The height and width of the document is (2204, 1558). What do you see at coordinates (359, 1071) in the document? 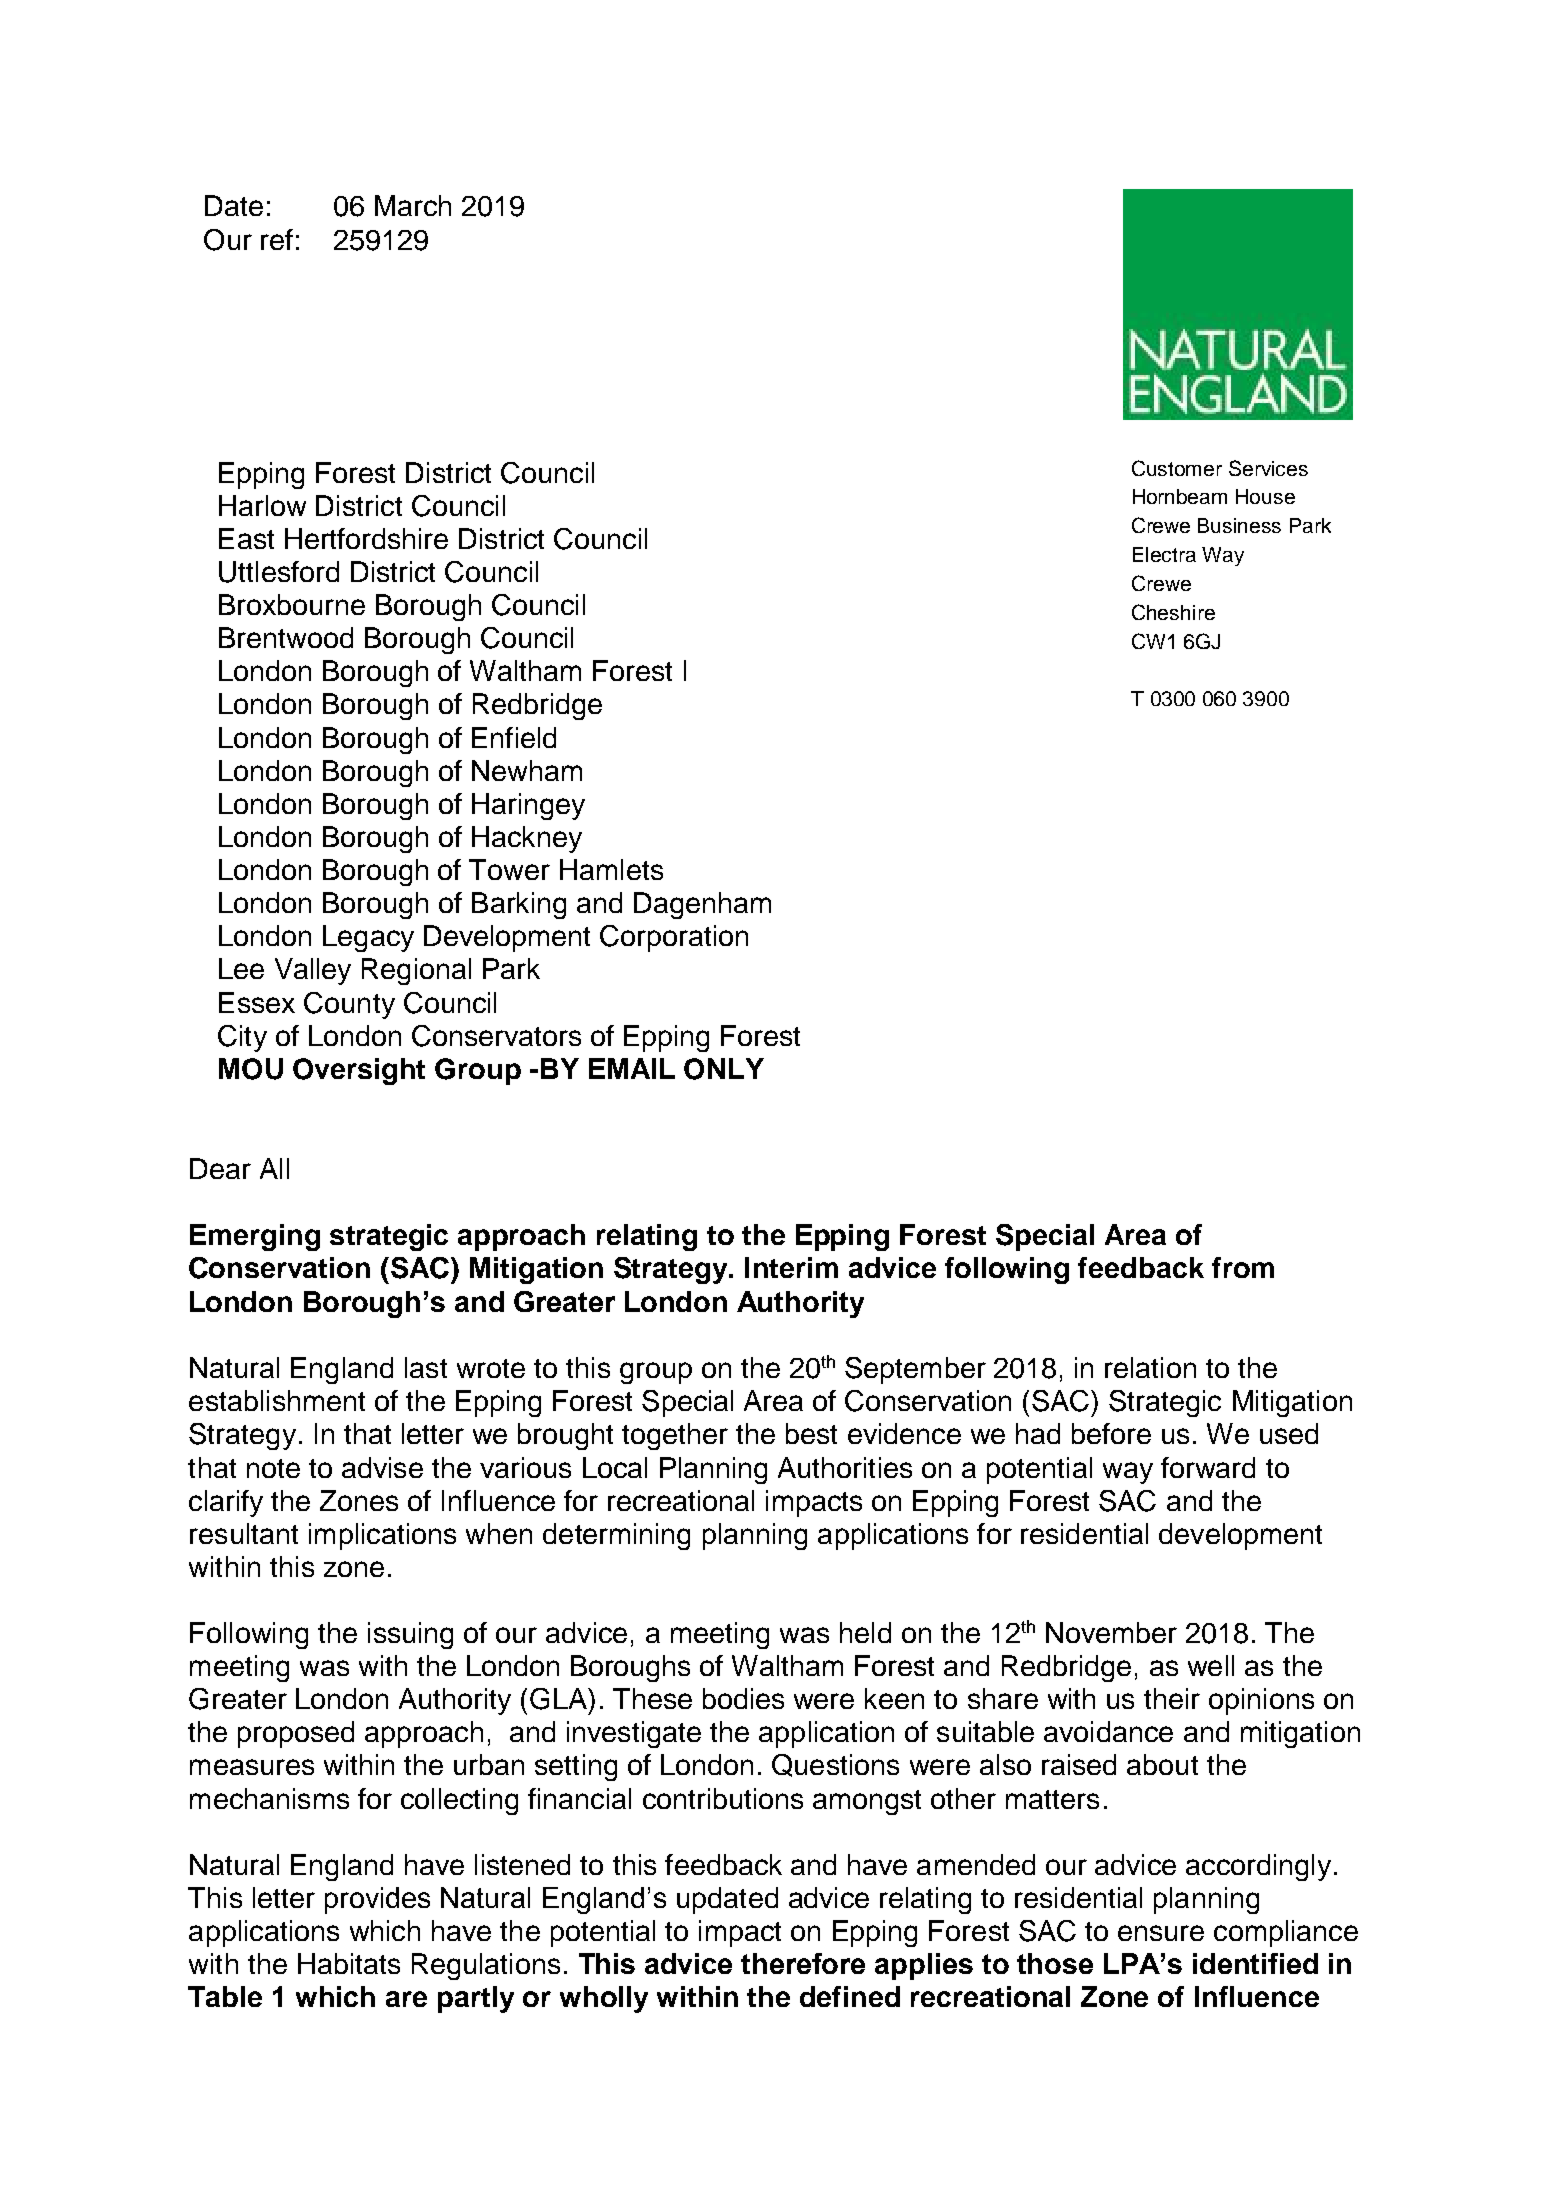
I see `Oversight` at bounding box center [359, 1071].
